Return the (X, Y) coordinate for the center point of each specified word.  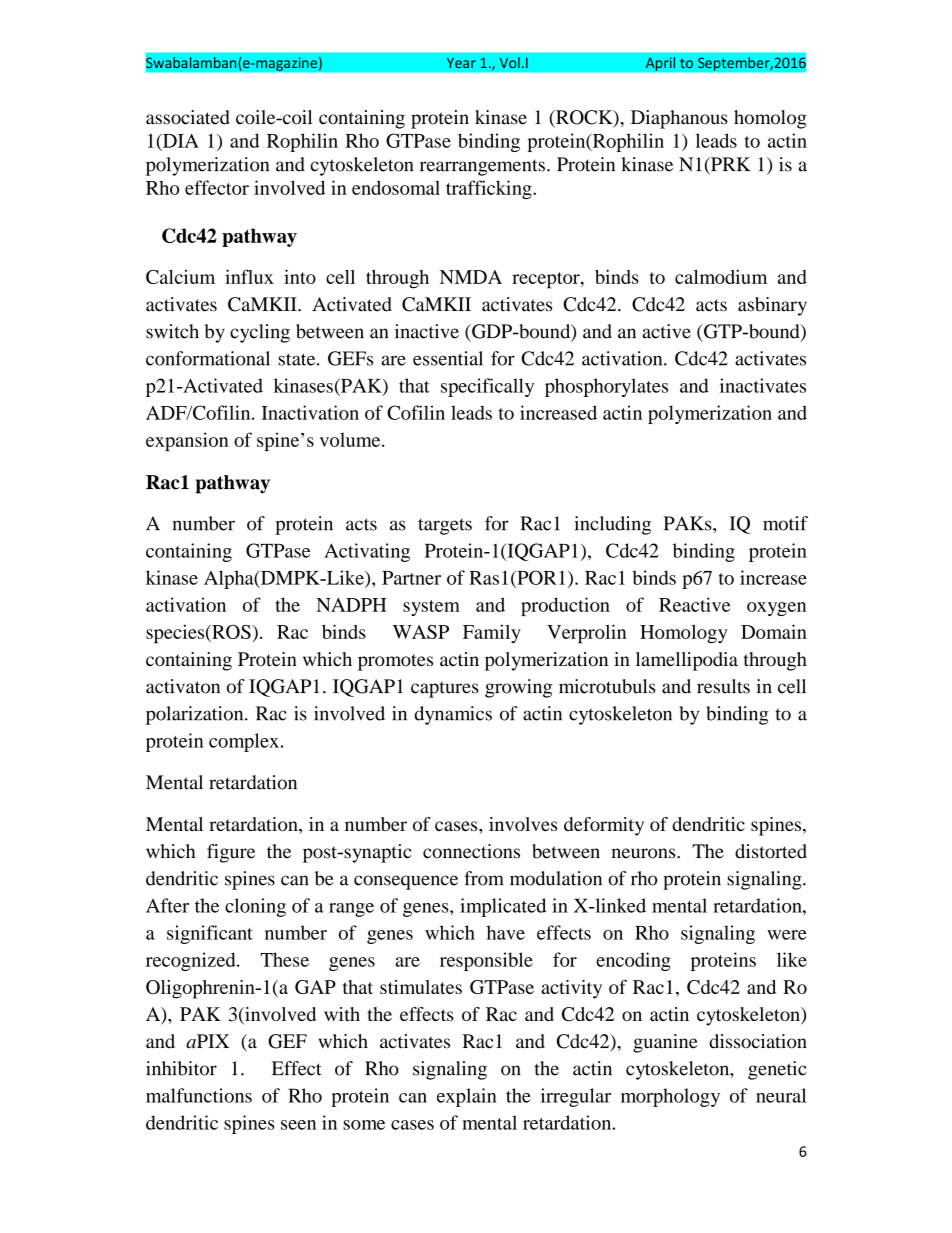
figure (231, 853)
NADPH (351, 605)
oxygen (776, 609)
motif (785, 523)
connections (471, 851)
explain (467, 1097)
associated (188, 117)
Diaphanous (679, 119)
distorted (771, 851)
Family (492, 633)
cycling (260, 333)
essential (448, 358)
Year (461, 63)
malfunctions (199, 1095)
